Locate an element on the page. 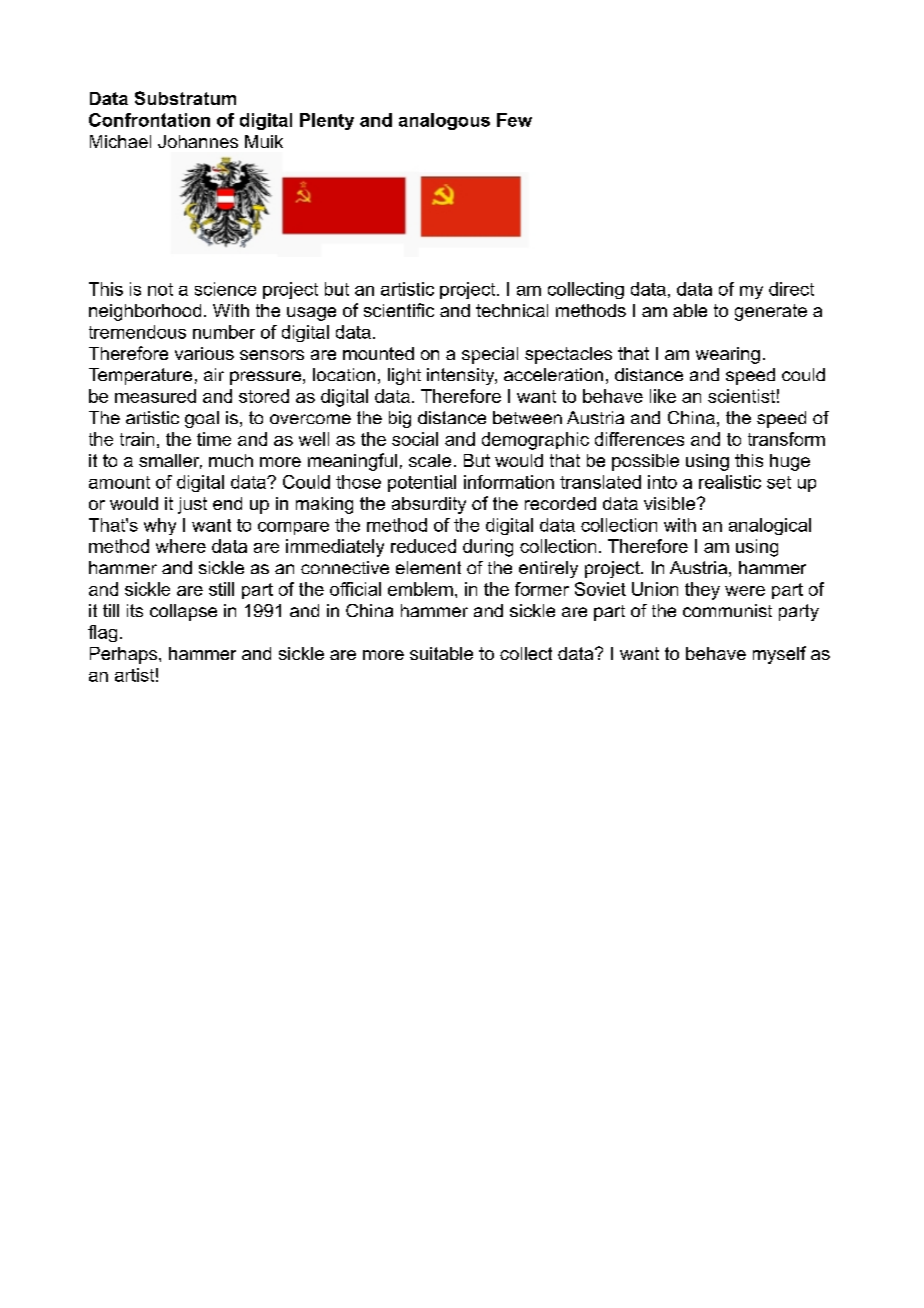  not is located at coordinates (160, 289).
